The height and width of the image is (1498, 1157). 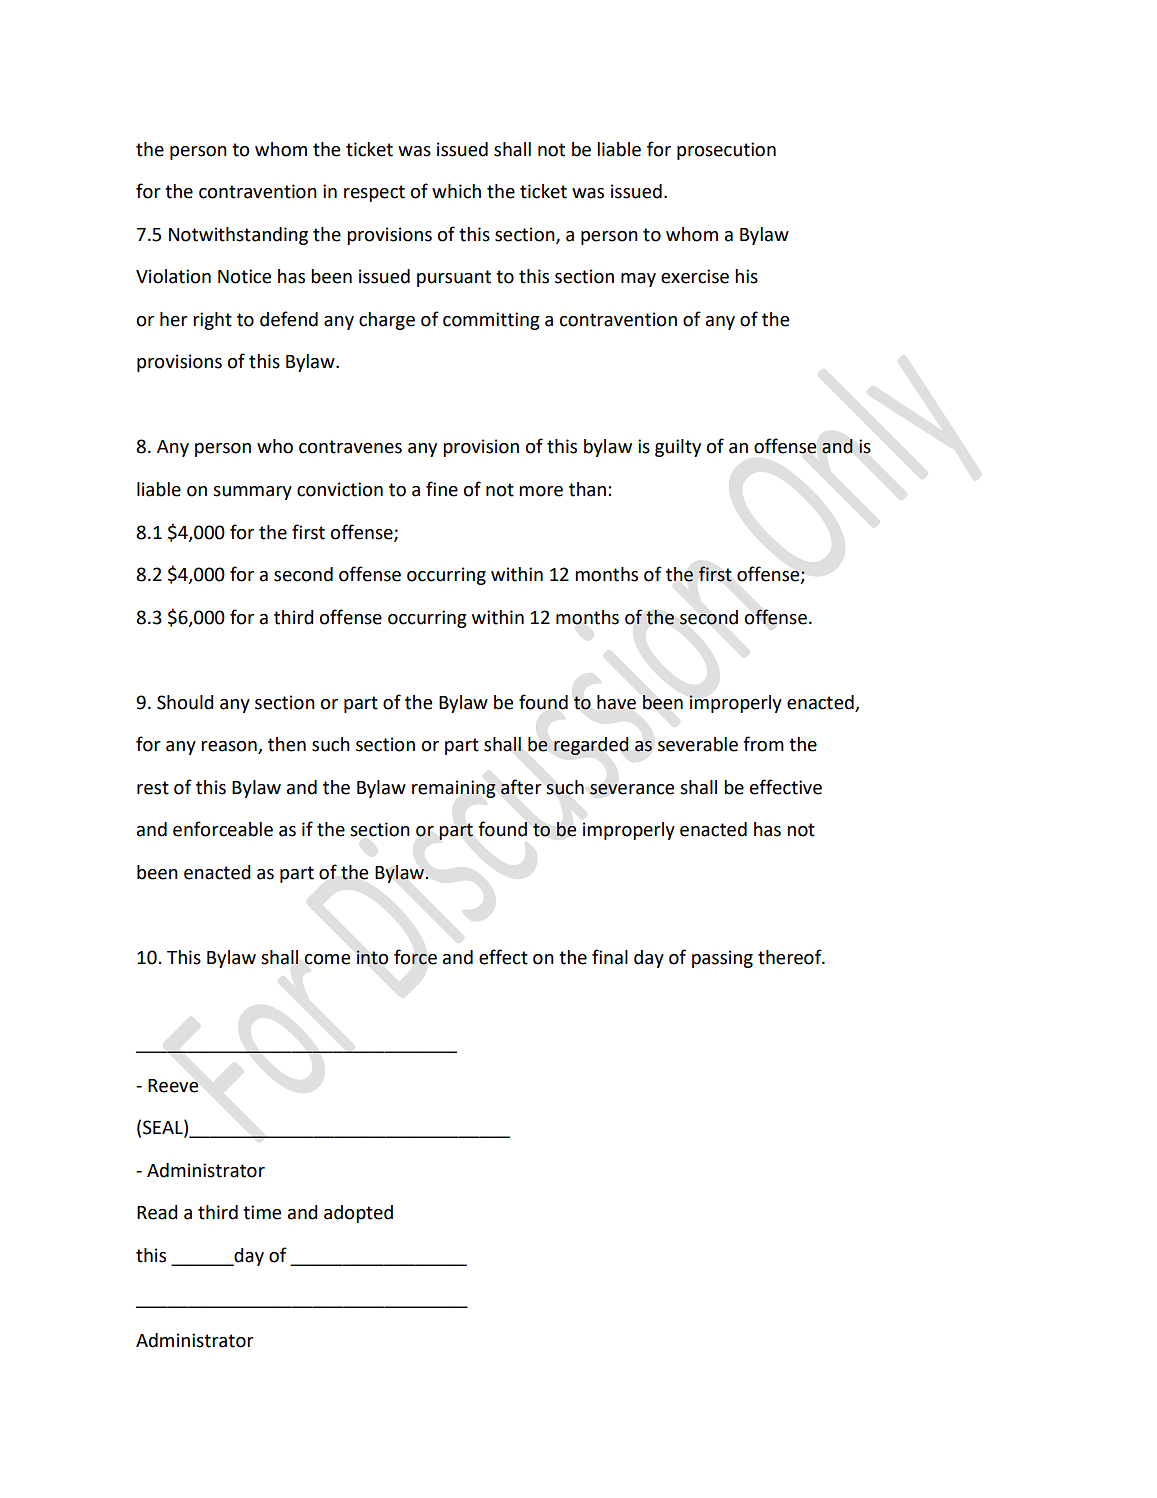 I want to click on which, so click(x=456, y=191).
